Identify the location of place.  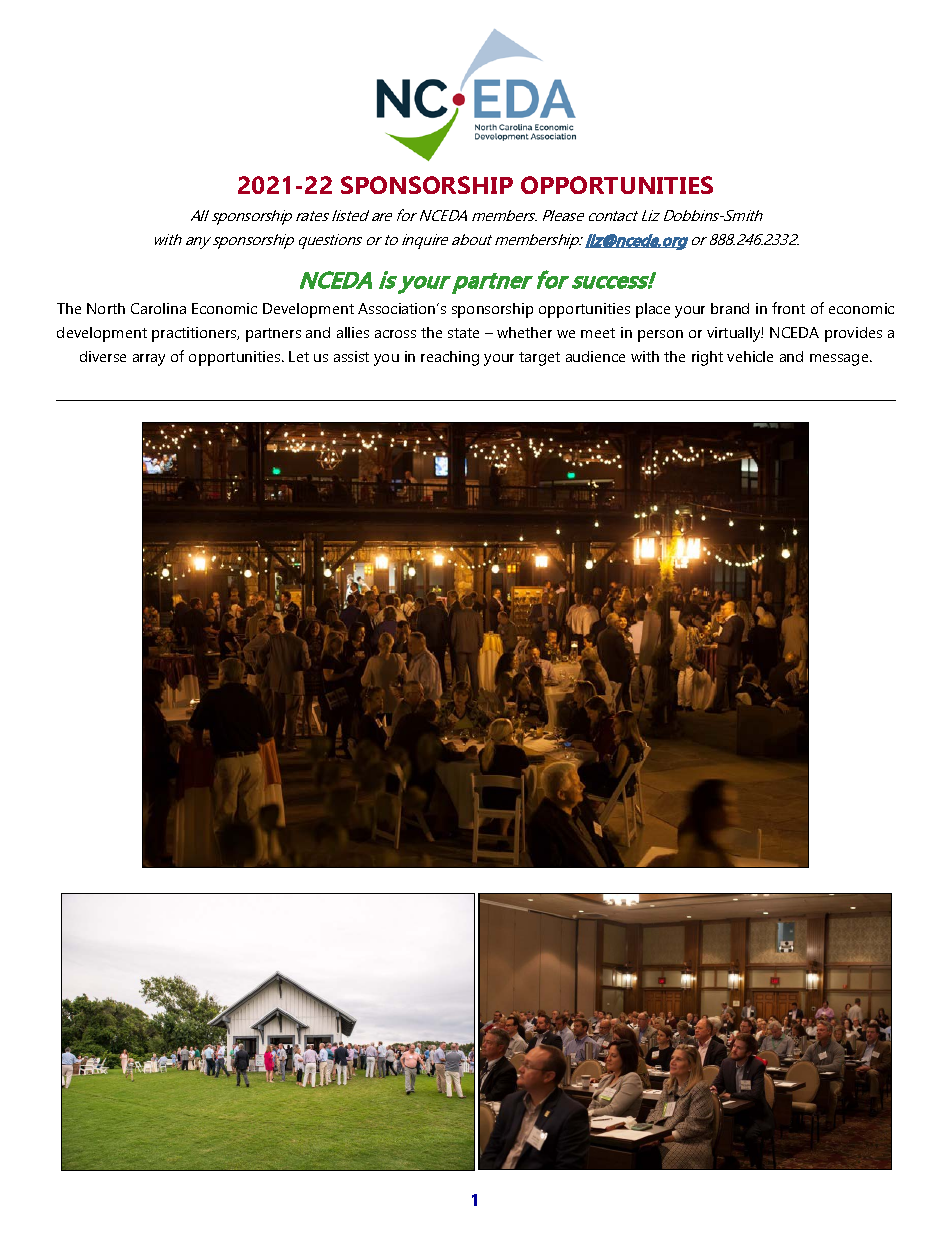
(653, 310).
